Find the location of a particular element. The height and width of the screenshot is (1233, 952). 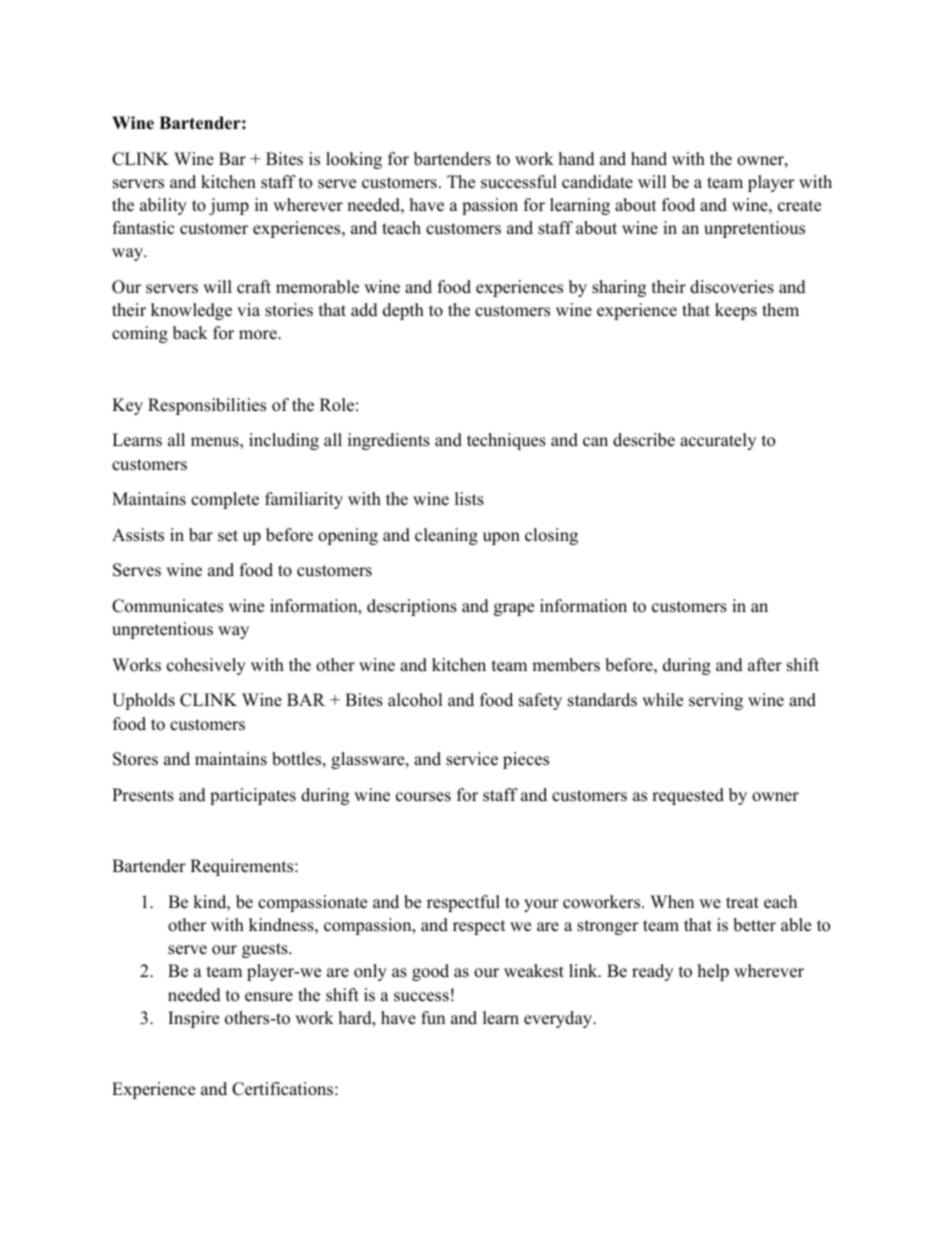

jump is located at coordinates (229, 206).
